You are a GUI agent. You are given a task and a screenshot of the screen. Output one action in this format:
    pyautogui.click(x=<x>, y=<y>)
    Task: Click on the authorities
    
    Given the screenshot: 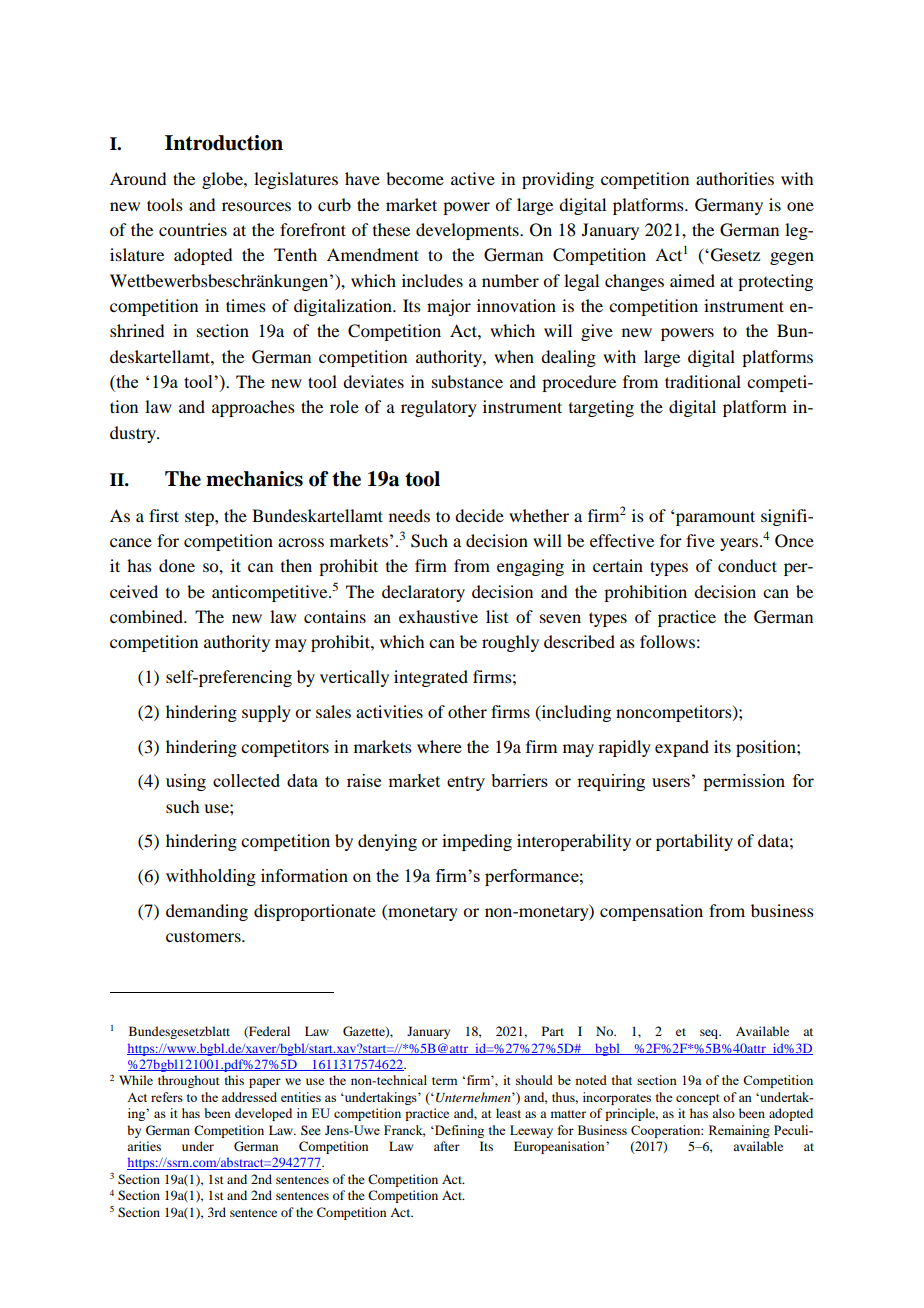 What is the action you would take?
    pyautogui.click(x=735, y=178)
